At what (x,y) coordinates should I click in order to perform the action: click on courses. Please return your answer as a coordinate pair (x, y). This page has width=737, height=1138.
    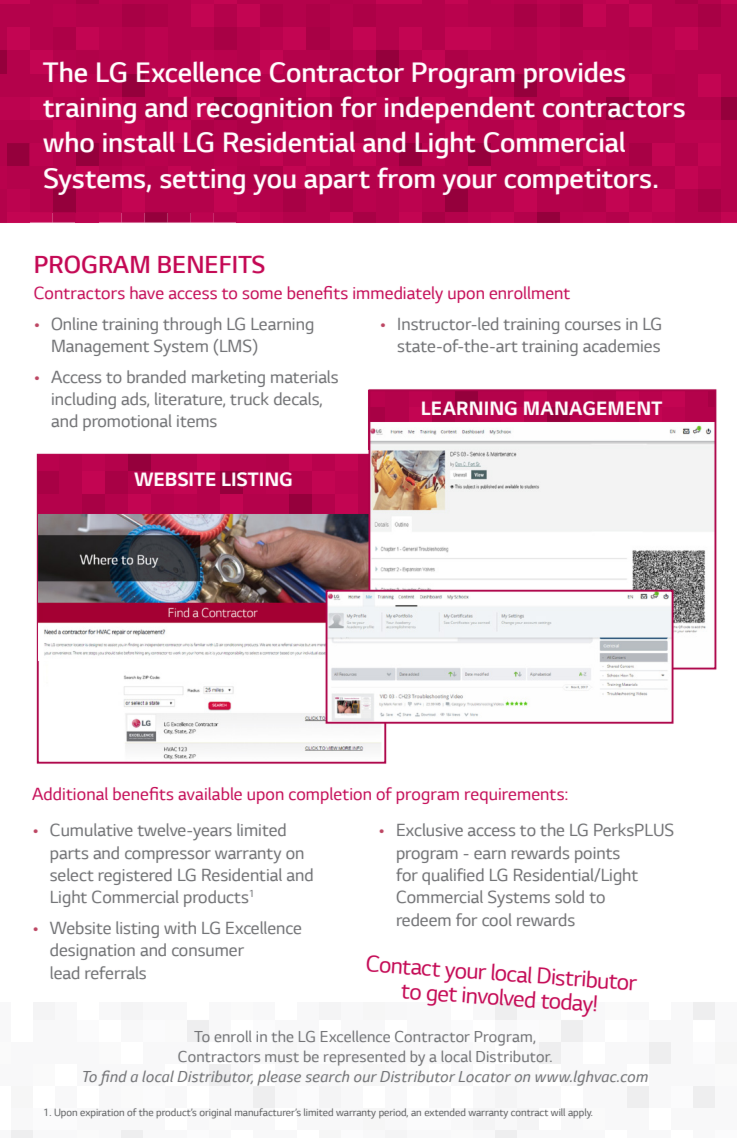
    Looking at the image, I should click on (593, 325).
